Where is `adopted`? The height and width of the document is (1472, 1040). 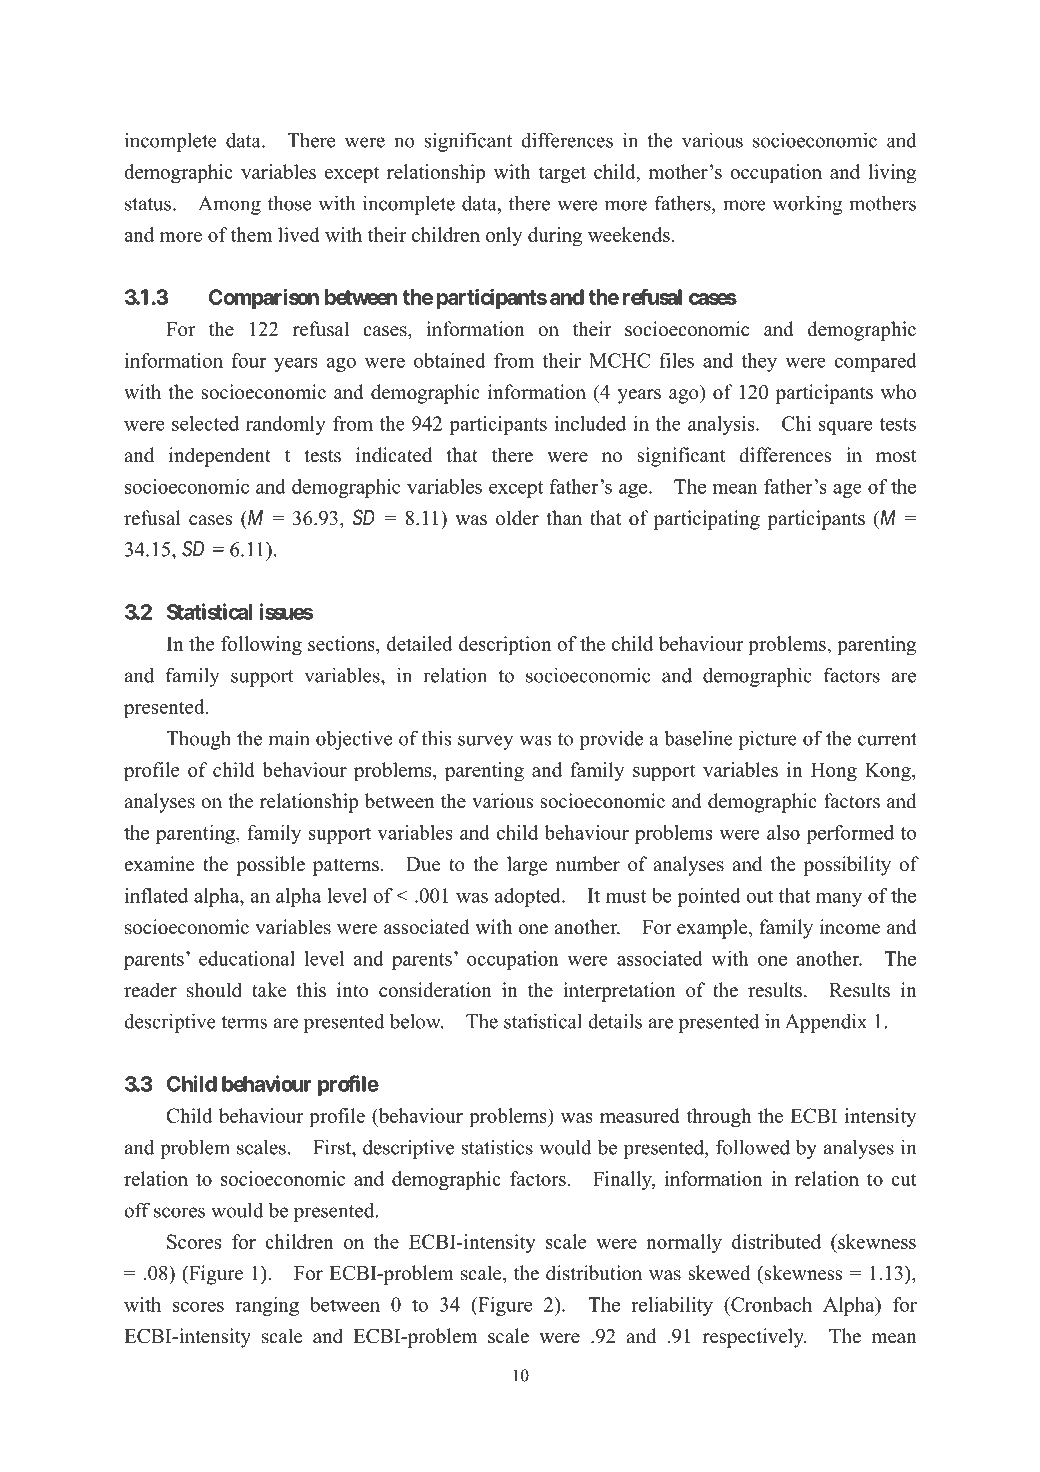
adopted is located at coordinates (529, 897).
